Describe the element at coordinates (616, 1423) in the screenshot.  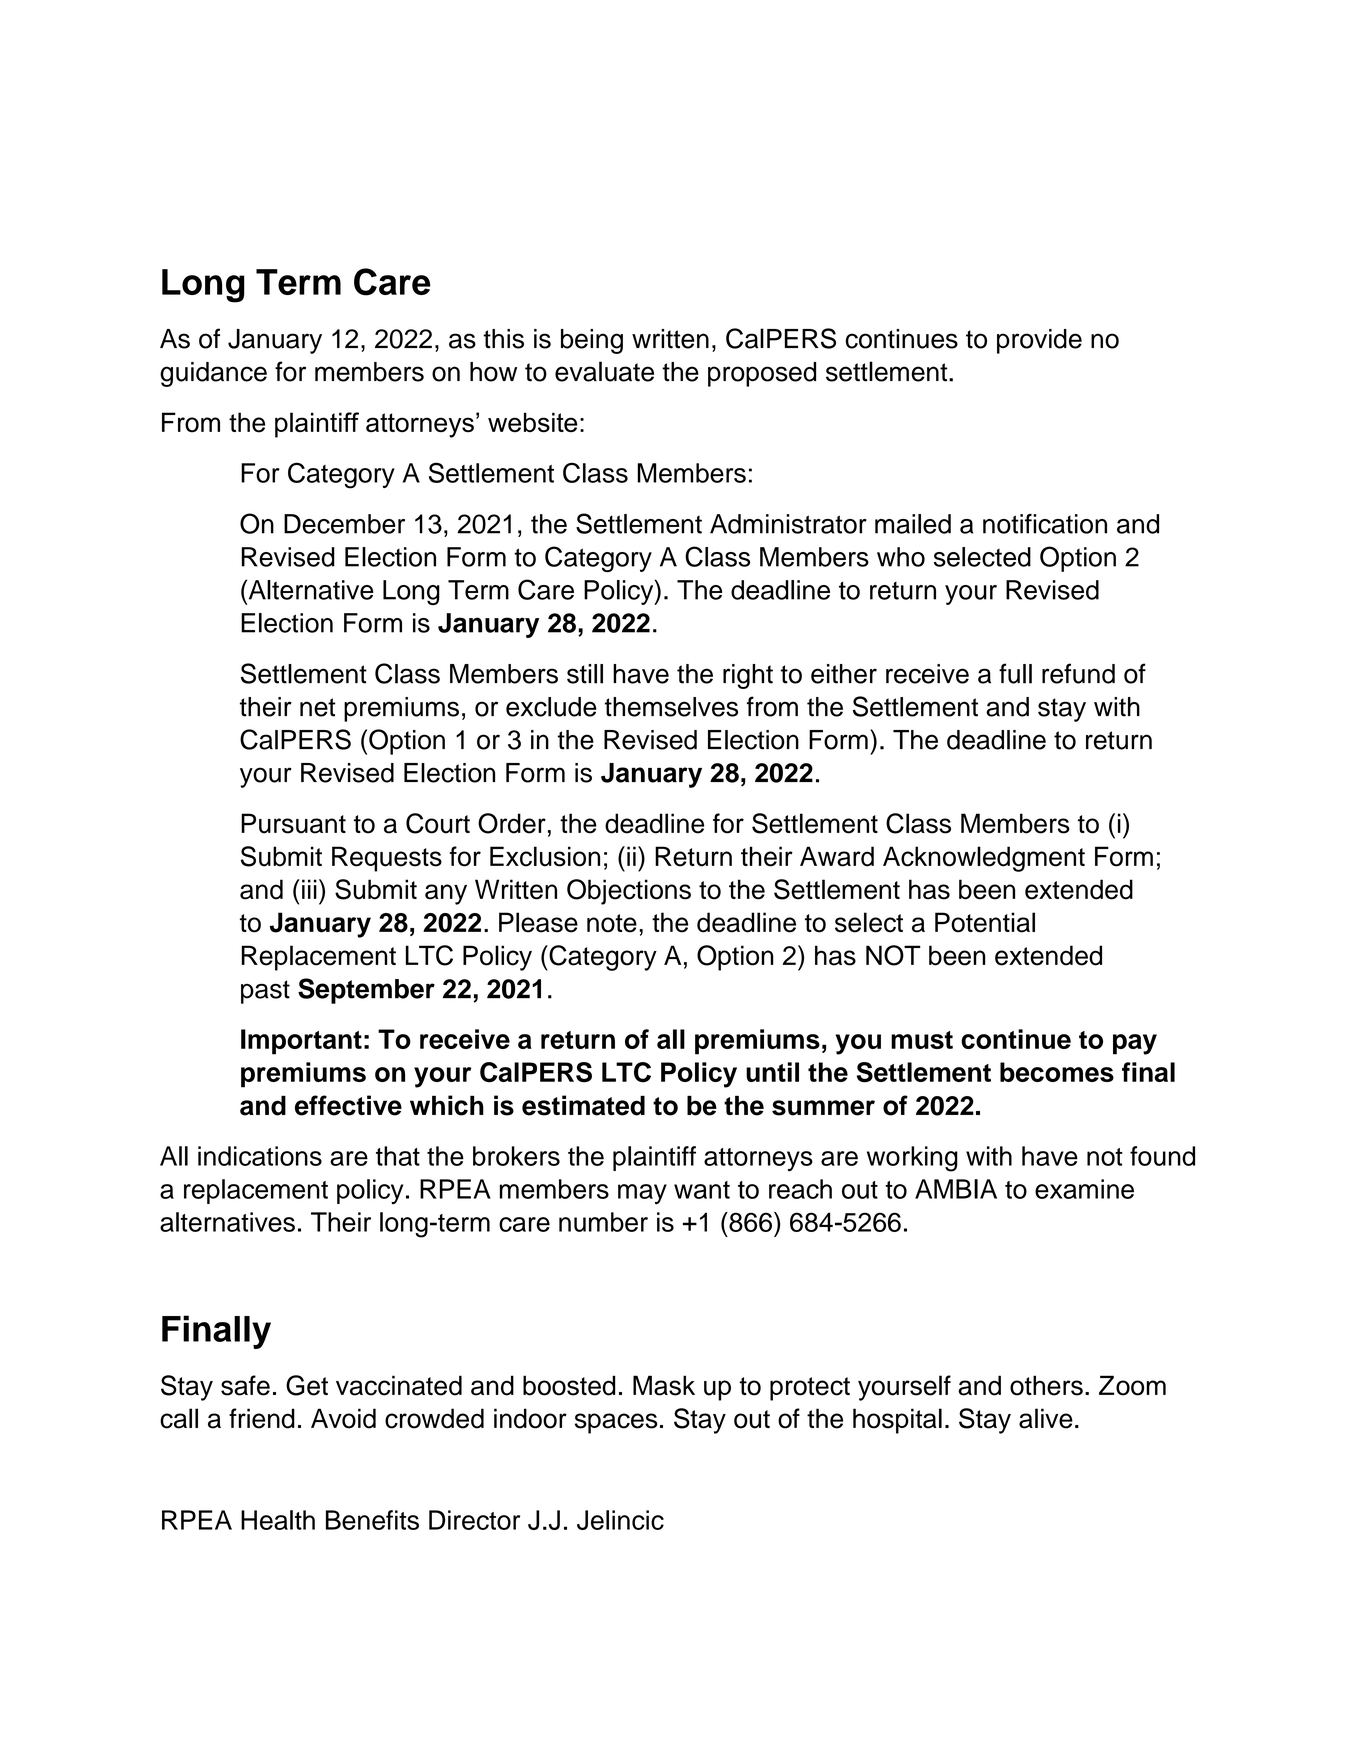
I see `spaces` at that location.
